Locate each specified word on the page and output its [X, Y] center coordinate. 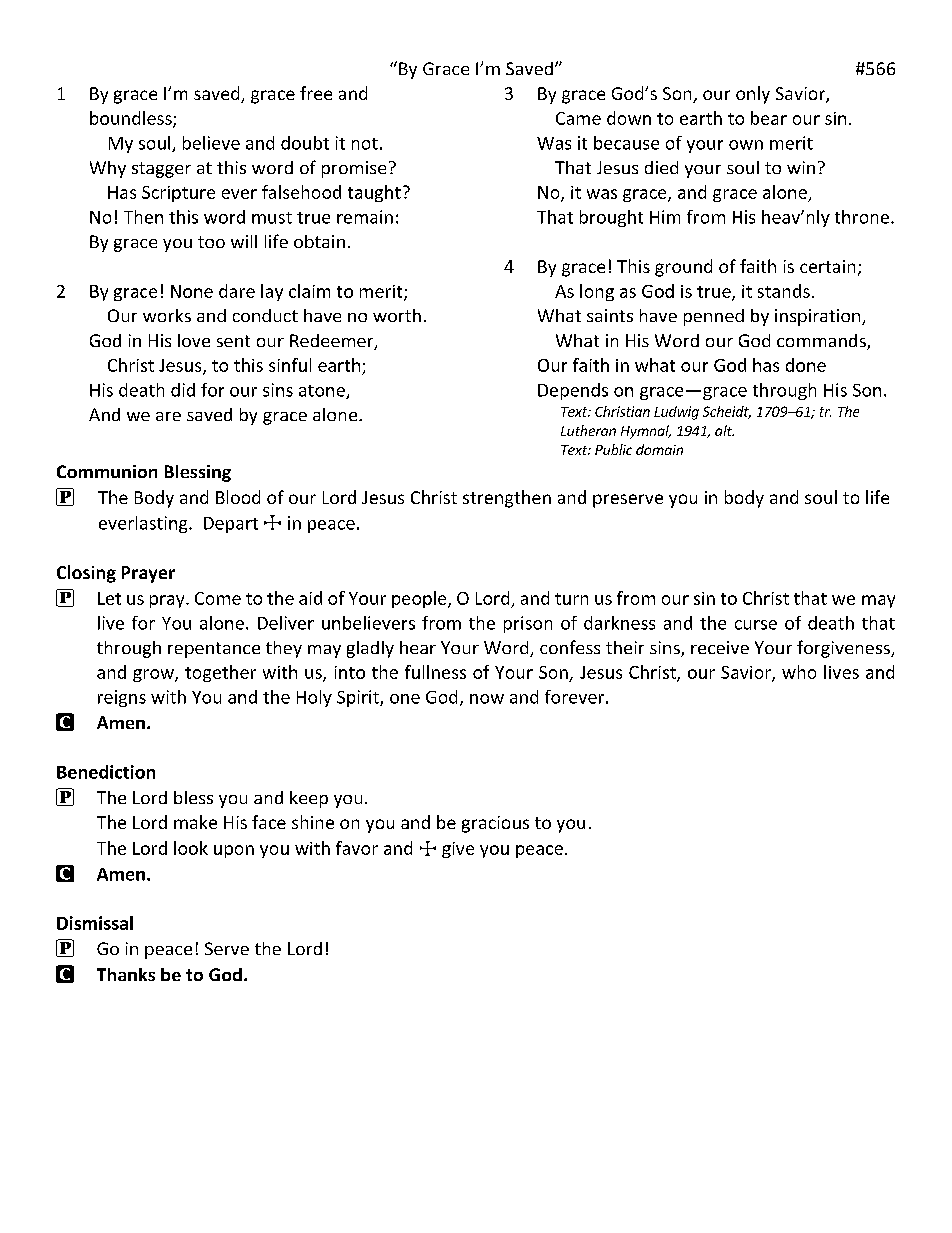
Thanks [126, 974]
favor [357, 848]
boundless [132, 119]
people [420, 599]
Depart [231, 525]
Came [578, 118]
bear [769, 118]
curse [756, 625]
